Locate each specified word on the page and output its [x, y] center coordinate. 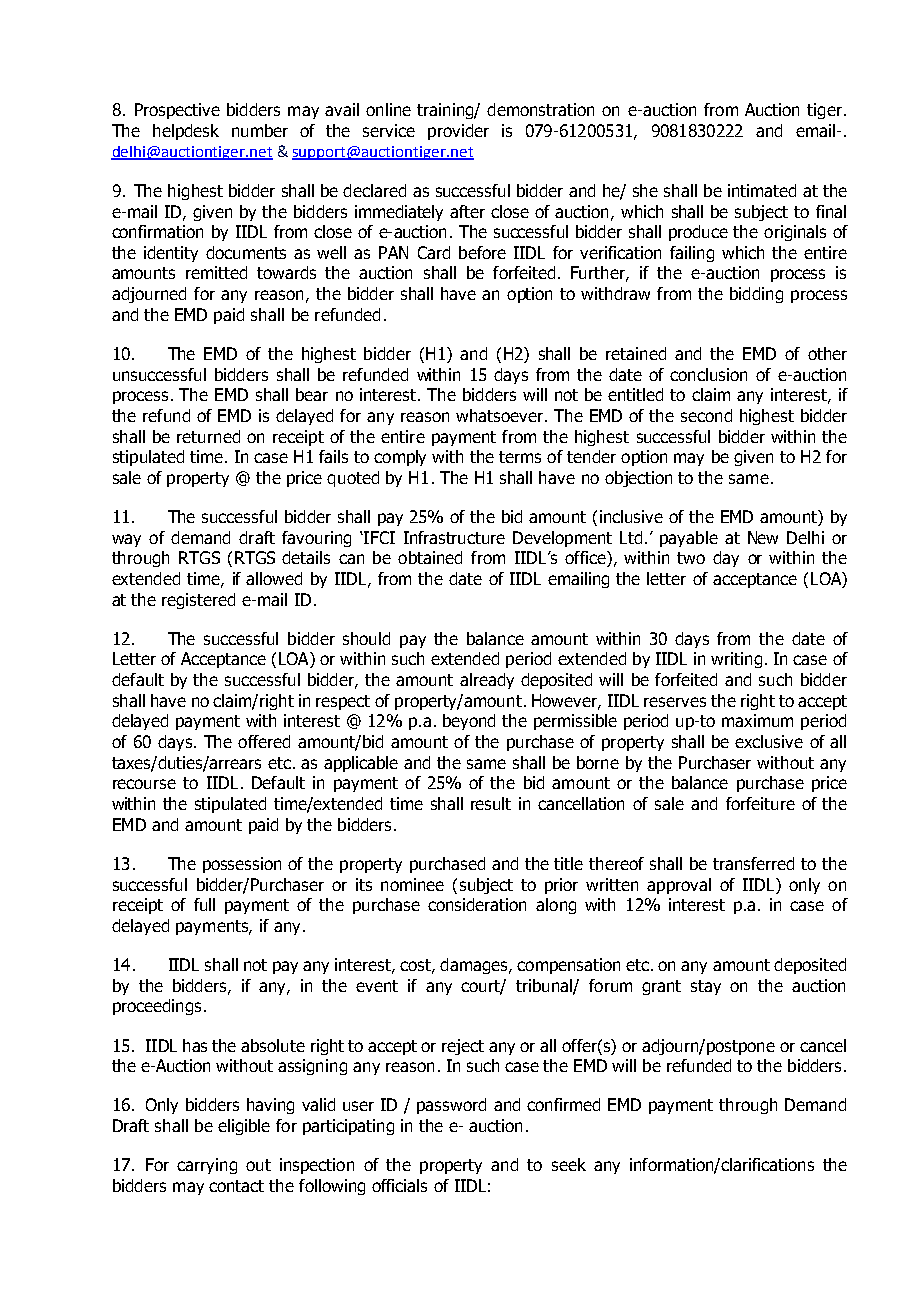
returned [208, 436]
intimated [762, 190]
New [763, 537]
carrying [207, 1166]
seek [569, 1164]
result [491, 803]
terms [520, 457]
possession [242, 865]
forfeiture [760, 803]
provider [458, 132]
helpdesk [186, 132]
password [451, 1106]
